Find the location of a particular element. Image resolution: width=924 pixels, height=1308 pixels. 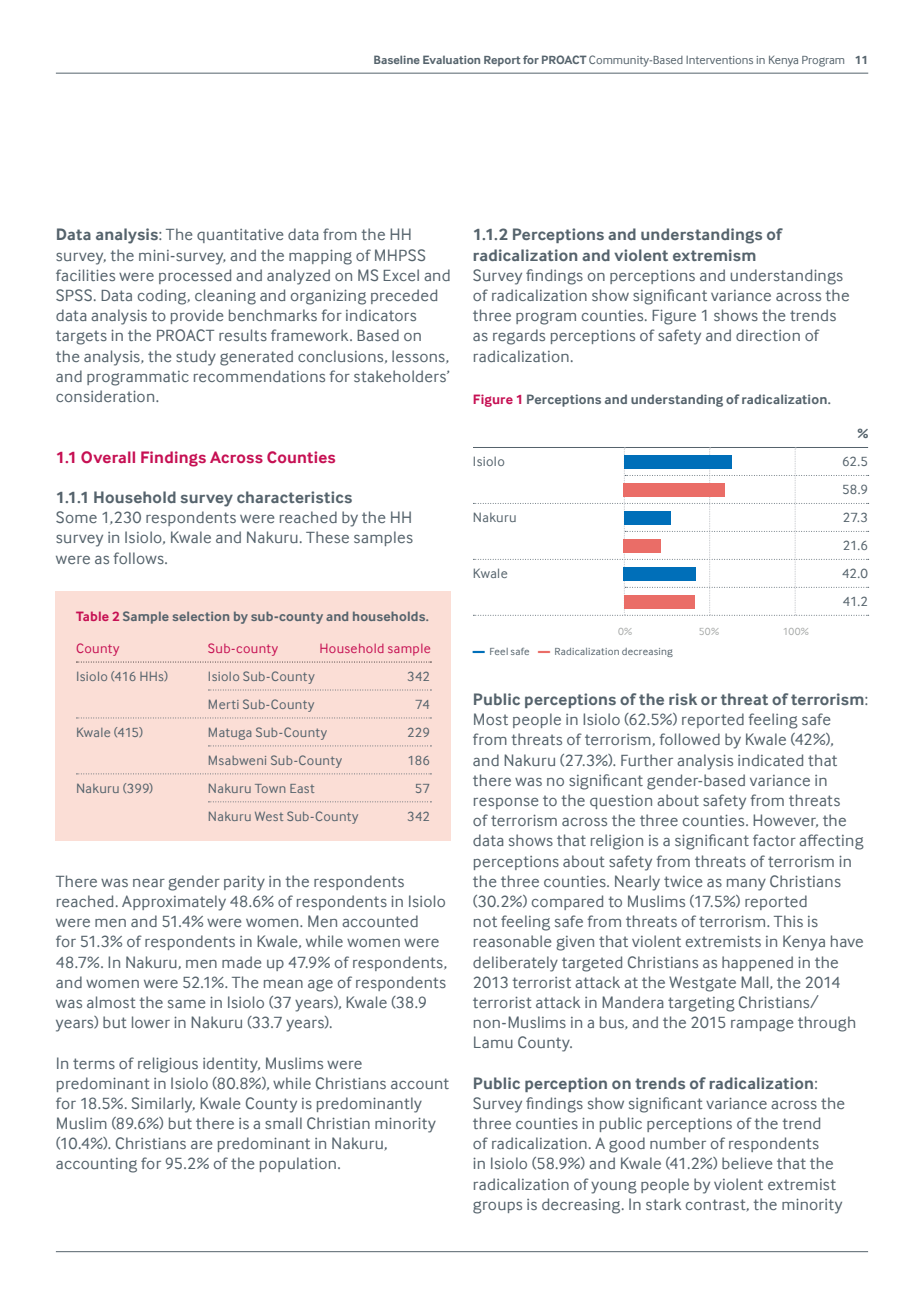

These is located at coordinates (327, 537).
